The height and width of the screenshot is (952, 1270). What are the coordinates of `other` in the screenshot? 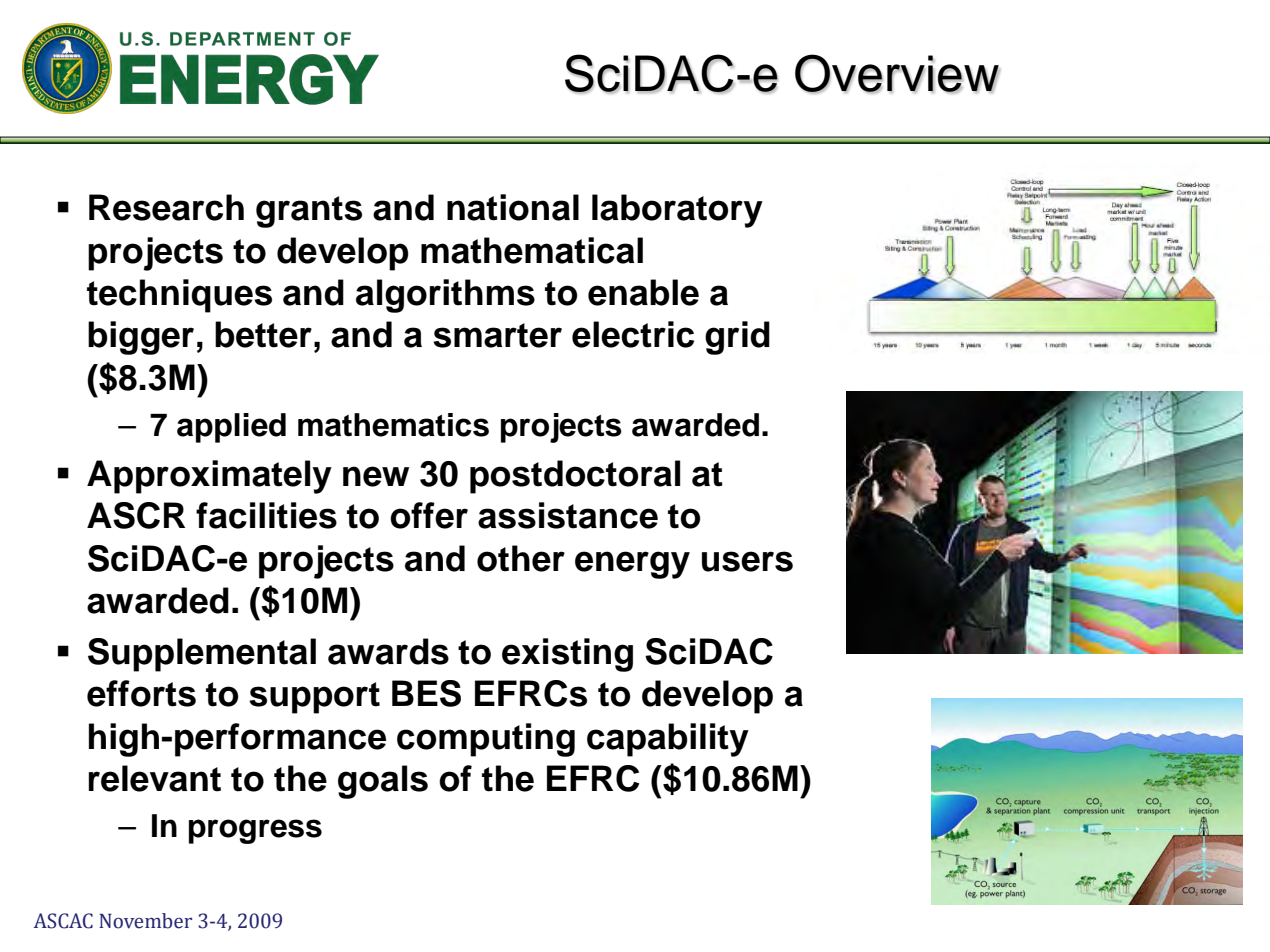 It's located at (521, 558).
